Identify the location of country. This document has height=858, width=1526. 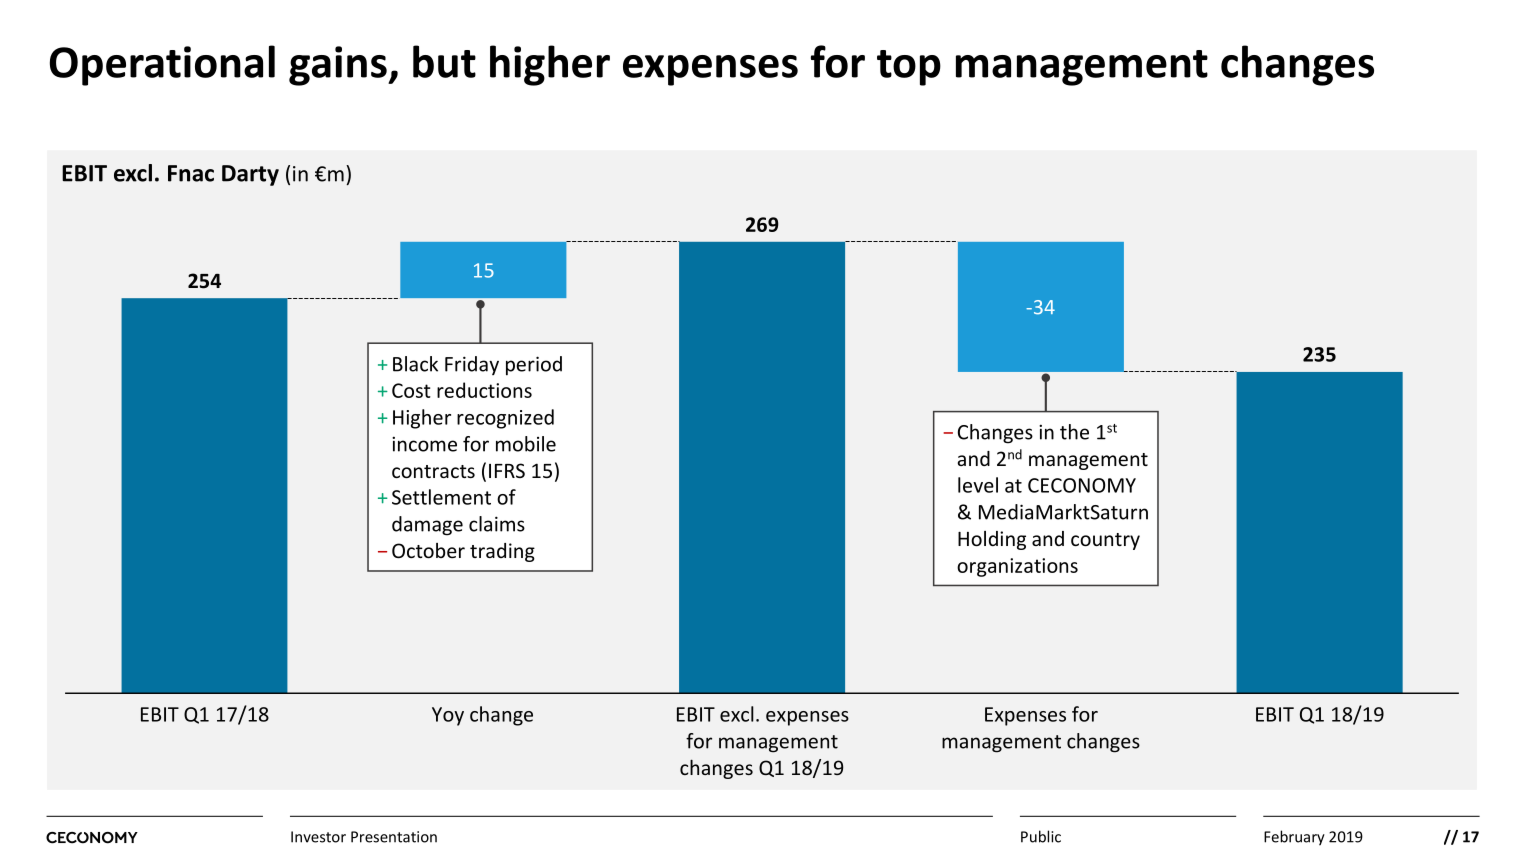
(1105, 541).
